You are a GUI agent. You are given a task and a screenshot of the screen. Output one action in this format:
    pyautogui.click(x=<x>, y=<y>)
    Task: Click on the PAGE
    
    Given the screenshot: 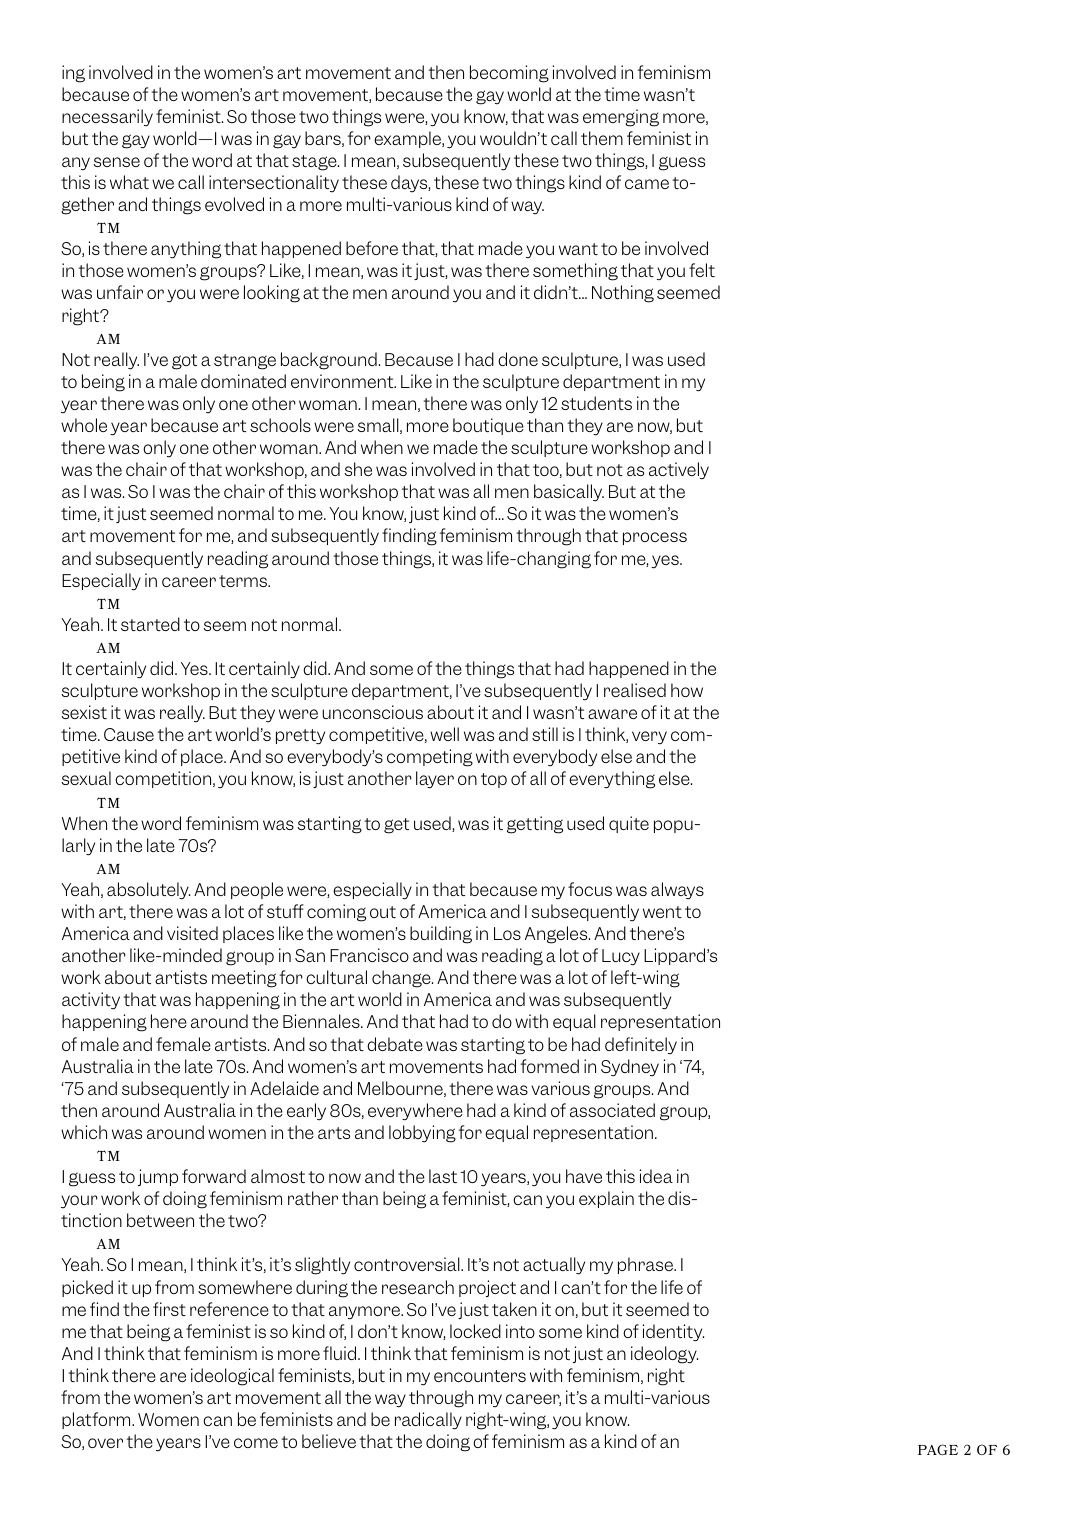 What is the action you would take?
    pyautogui.click(x=938, y=1449)
